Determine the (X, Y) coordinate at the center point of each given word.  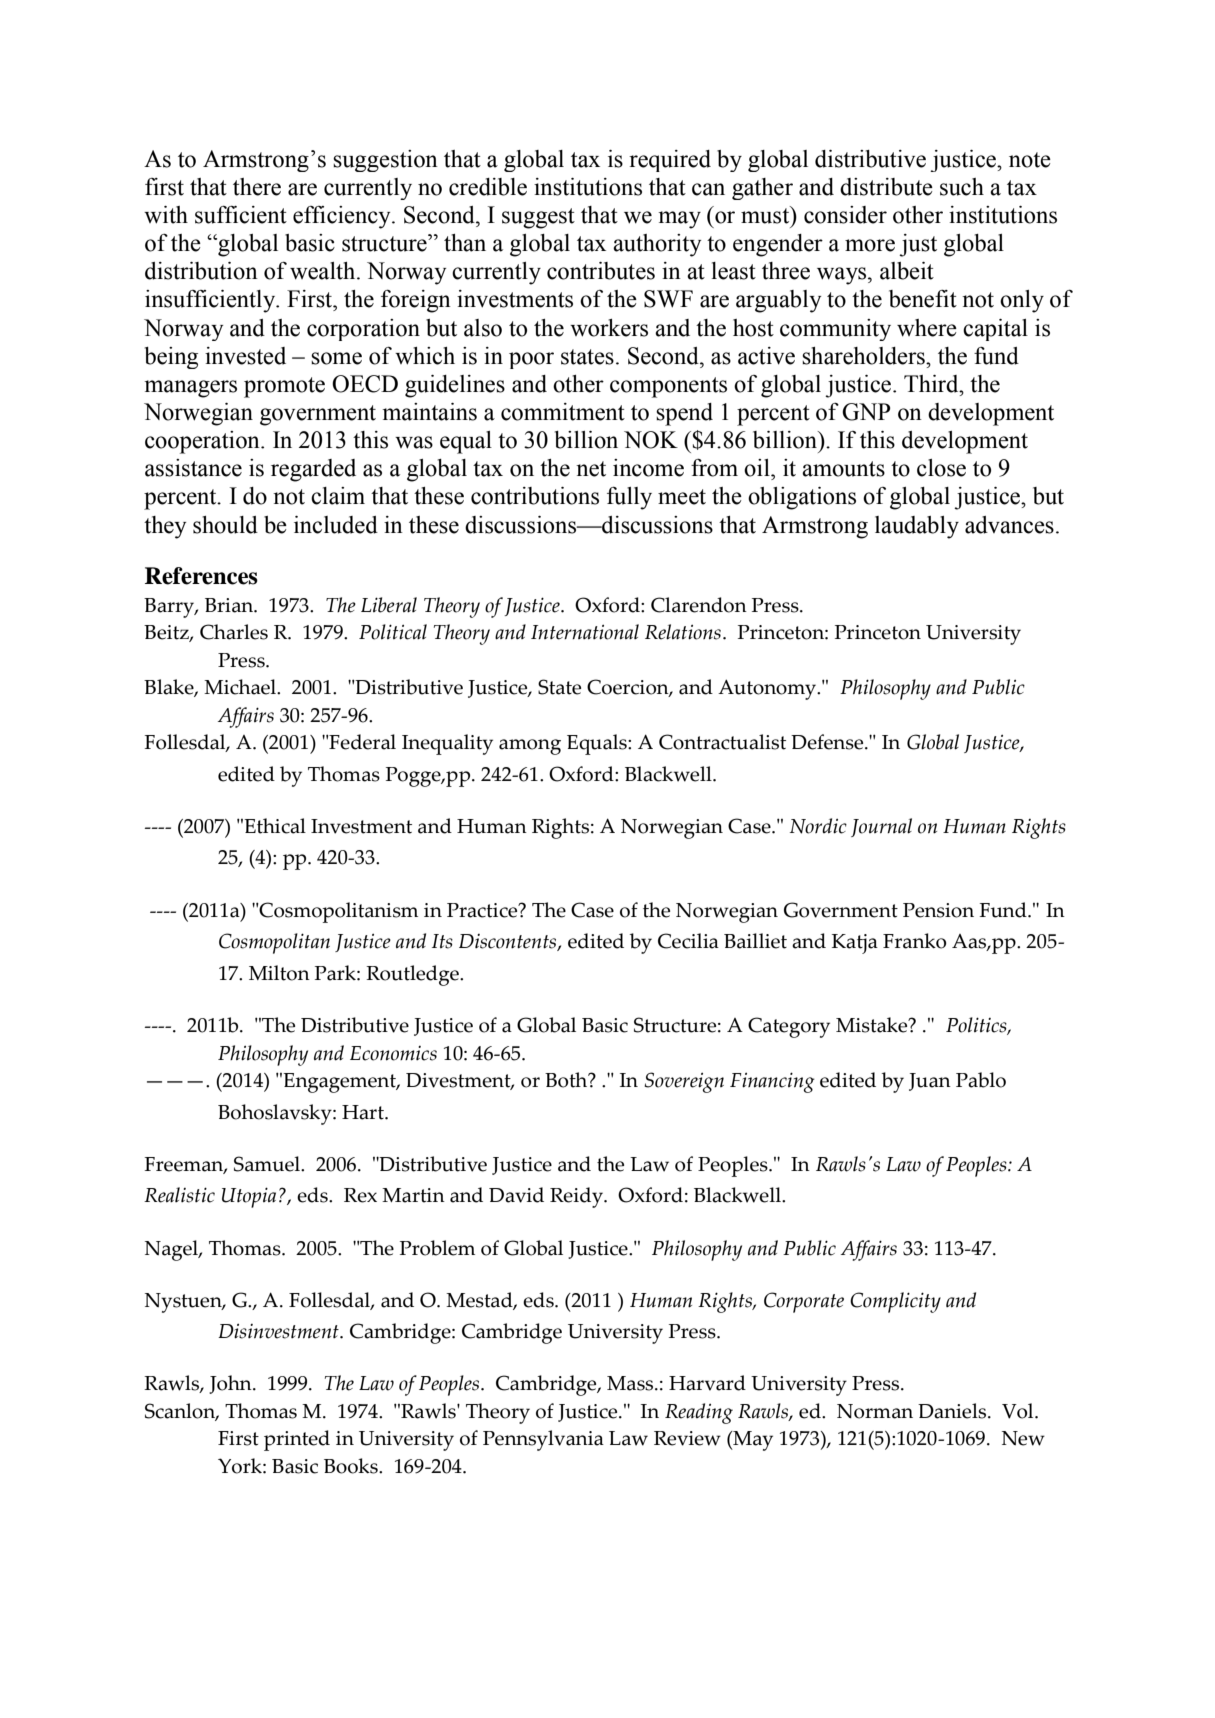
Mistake (873, 1025)
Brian (230, 605)
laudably (917, 527)
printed (297, 1440)
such (962, 187)
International (585, 632)
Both (567, 1080)
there (257, 187)
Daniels (953, 1411)
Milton (279, 973)
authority (657, 245)
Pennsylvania (543, 1440)
